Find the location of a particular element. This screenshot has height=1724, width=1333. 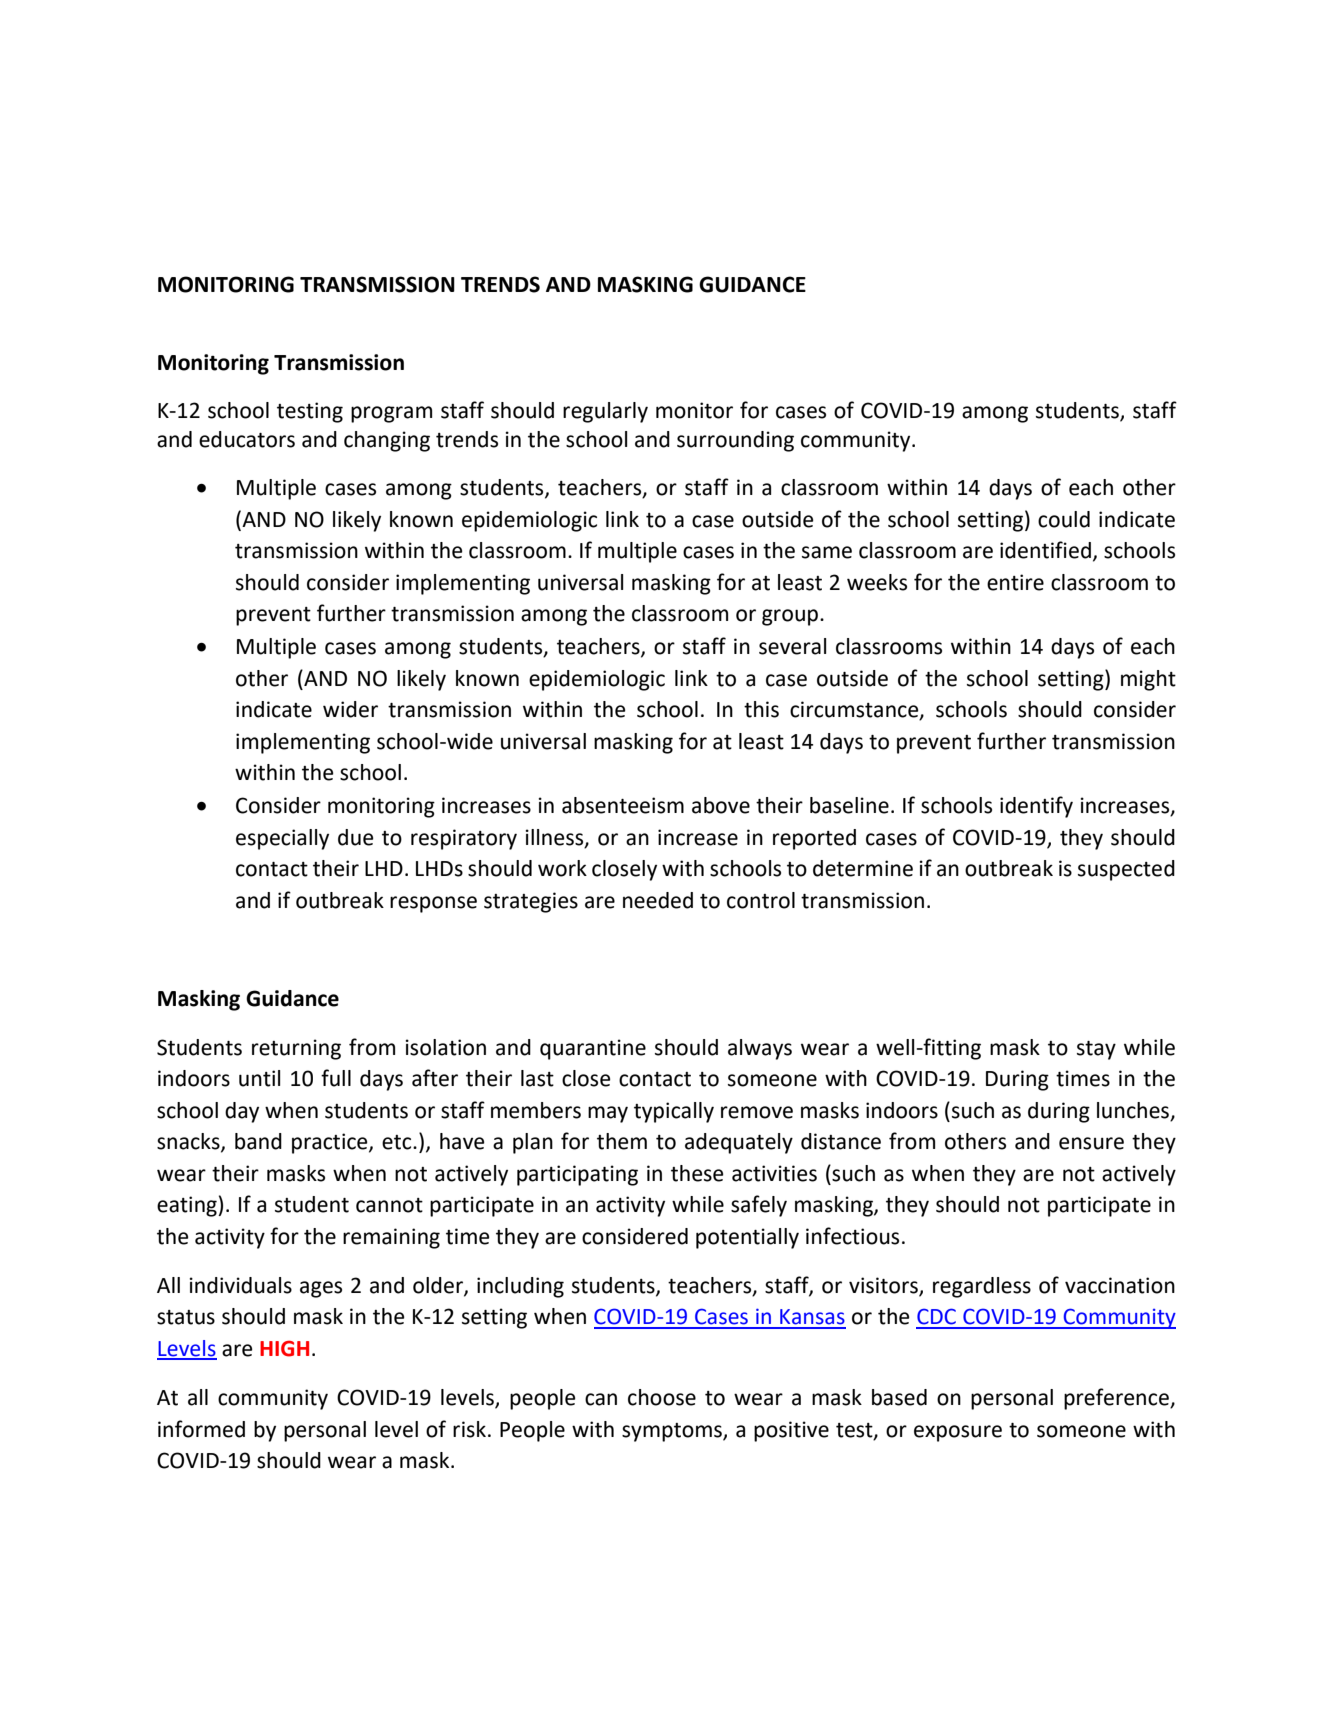

educators is located at coordinates (247, 439).
